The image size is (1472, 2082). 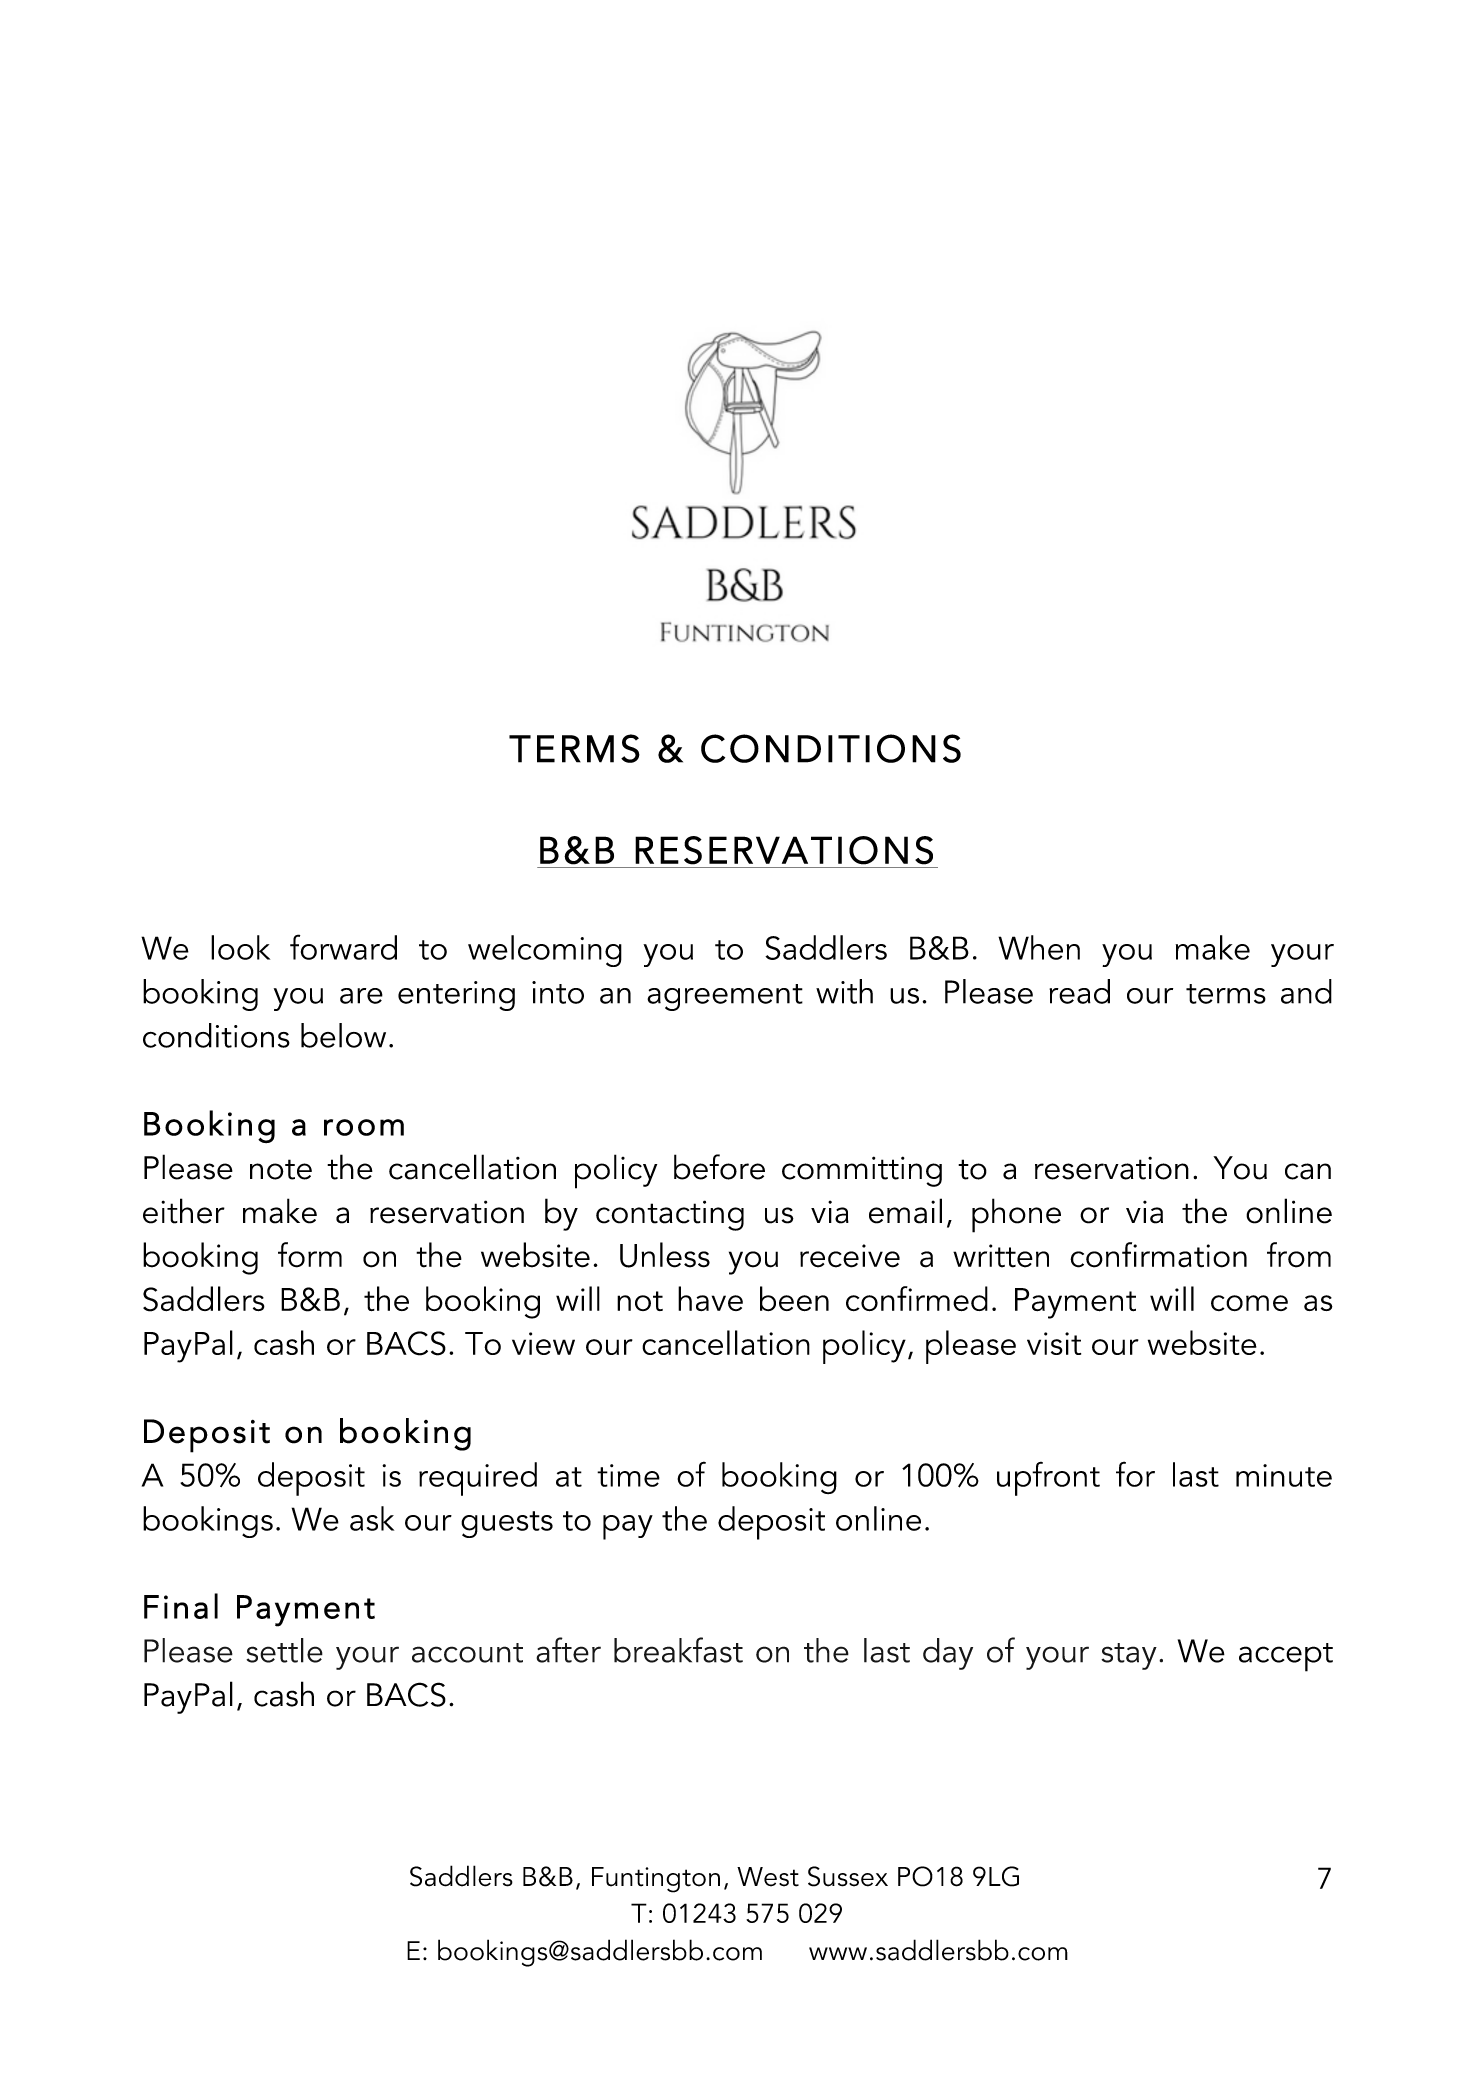 I want to click on time, so click(x=628, y=1475).
